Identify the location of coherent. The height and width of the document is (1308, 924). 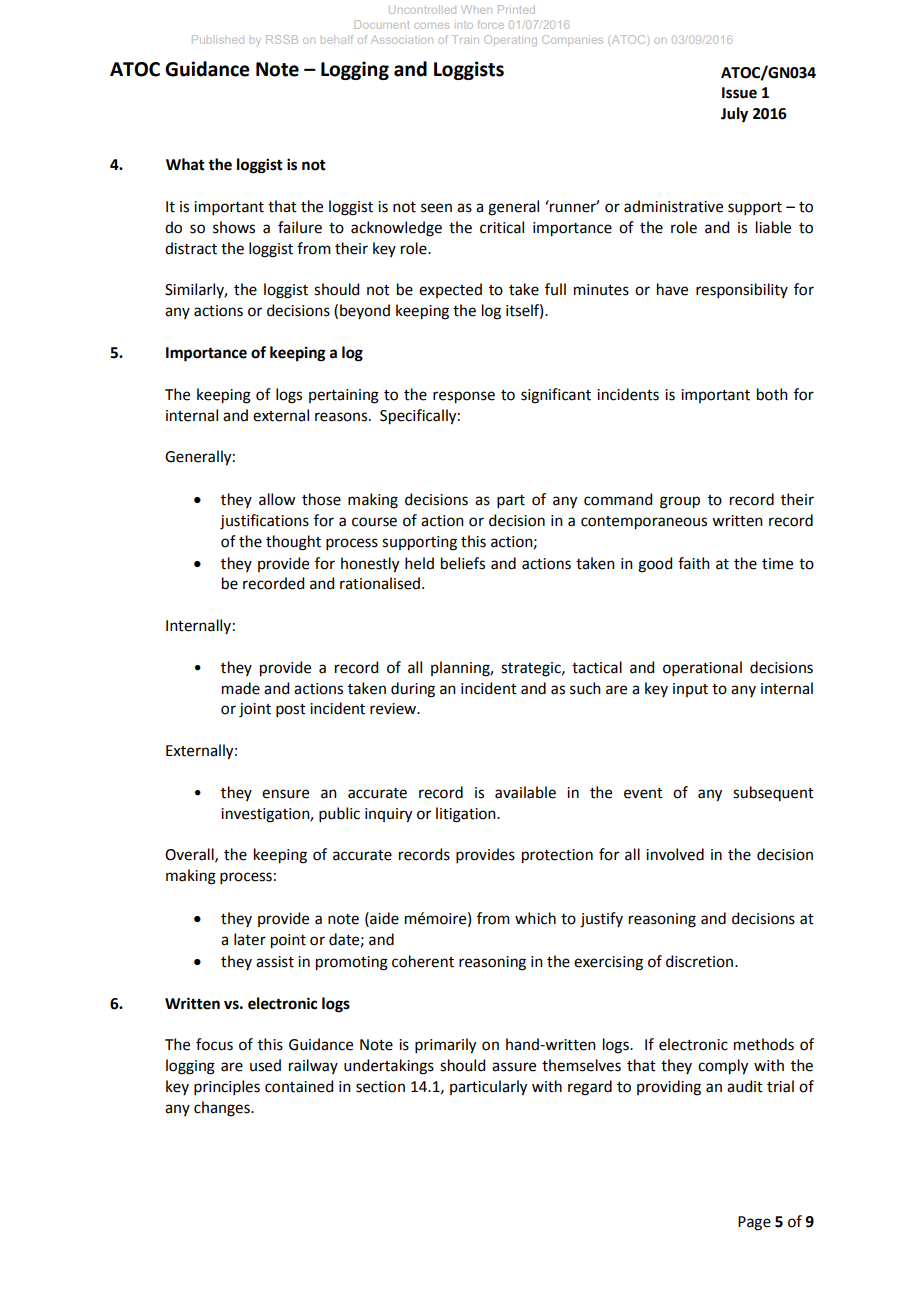
(423, 961).
